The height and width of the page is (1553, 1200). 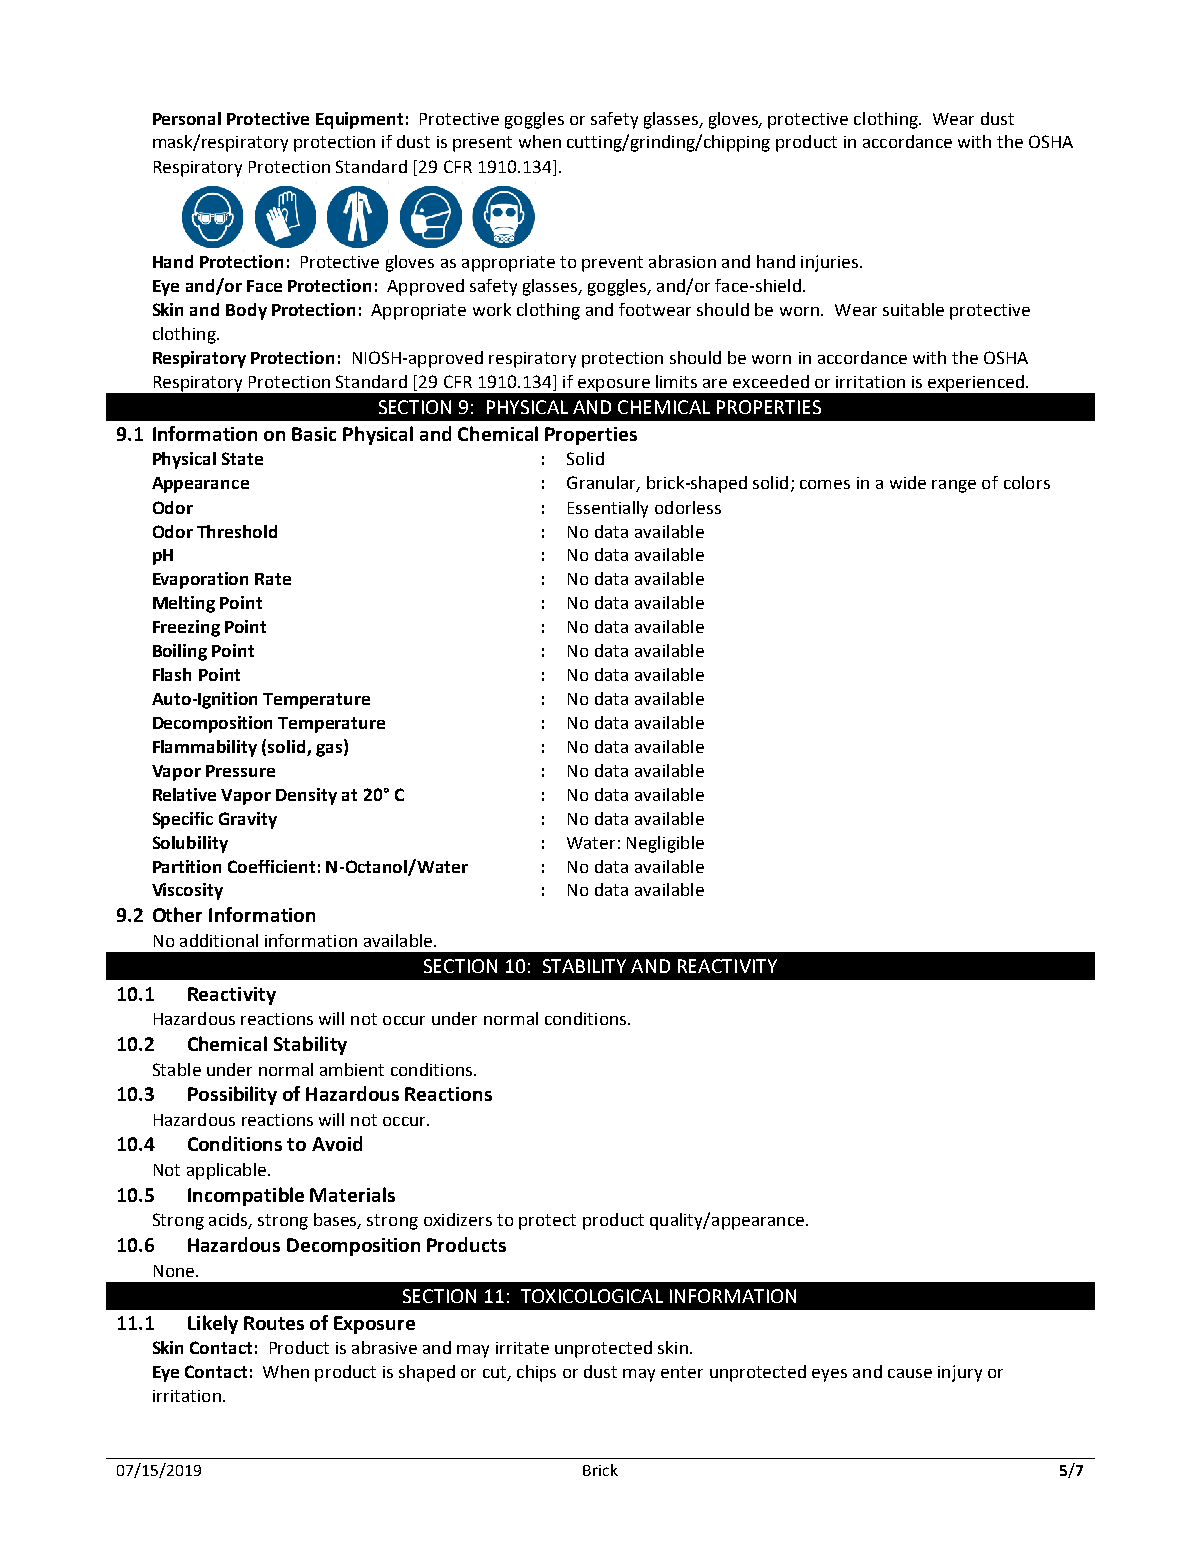 What do you see at coordinates (592, 1296) in the page?
I see `TOXICOLOGICAL` at bounding box center [592, 1296].
